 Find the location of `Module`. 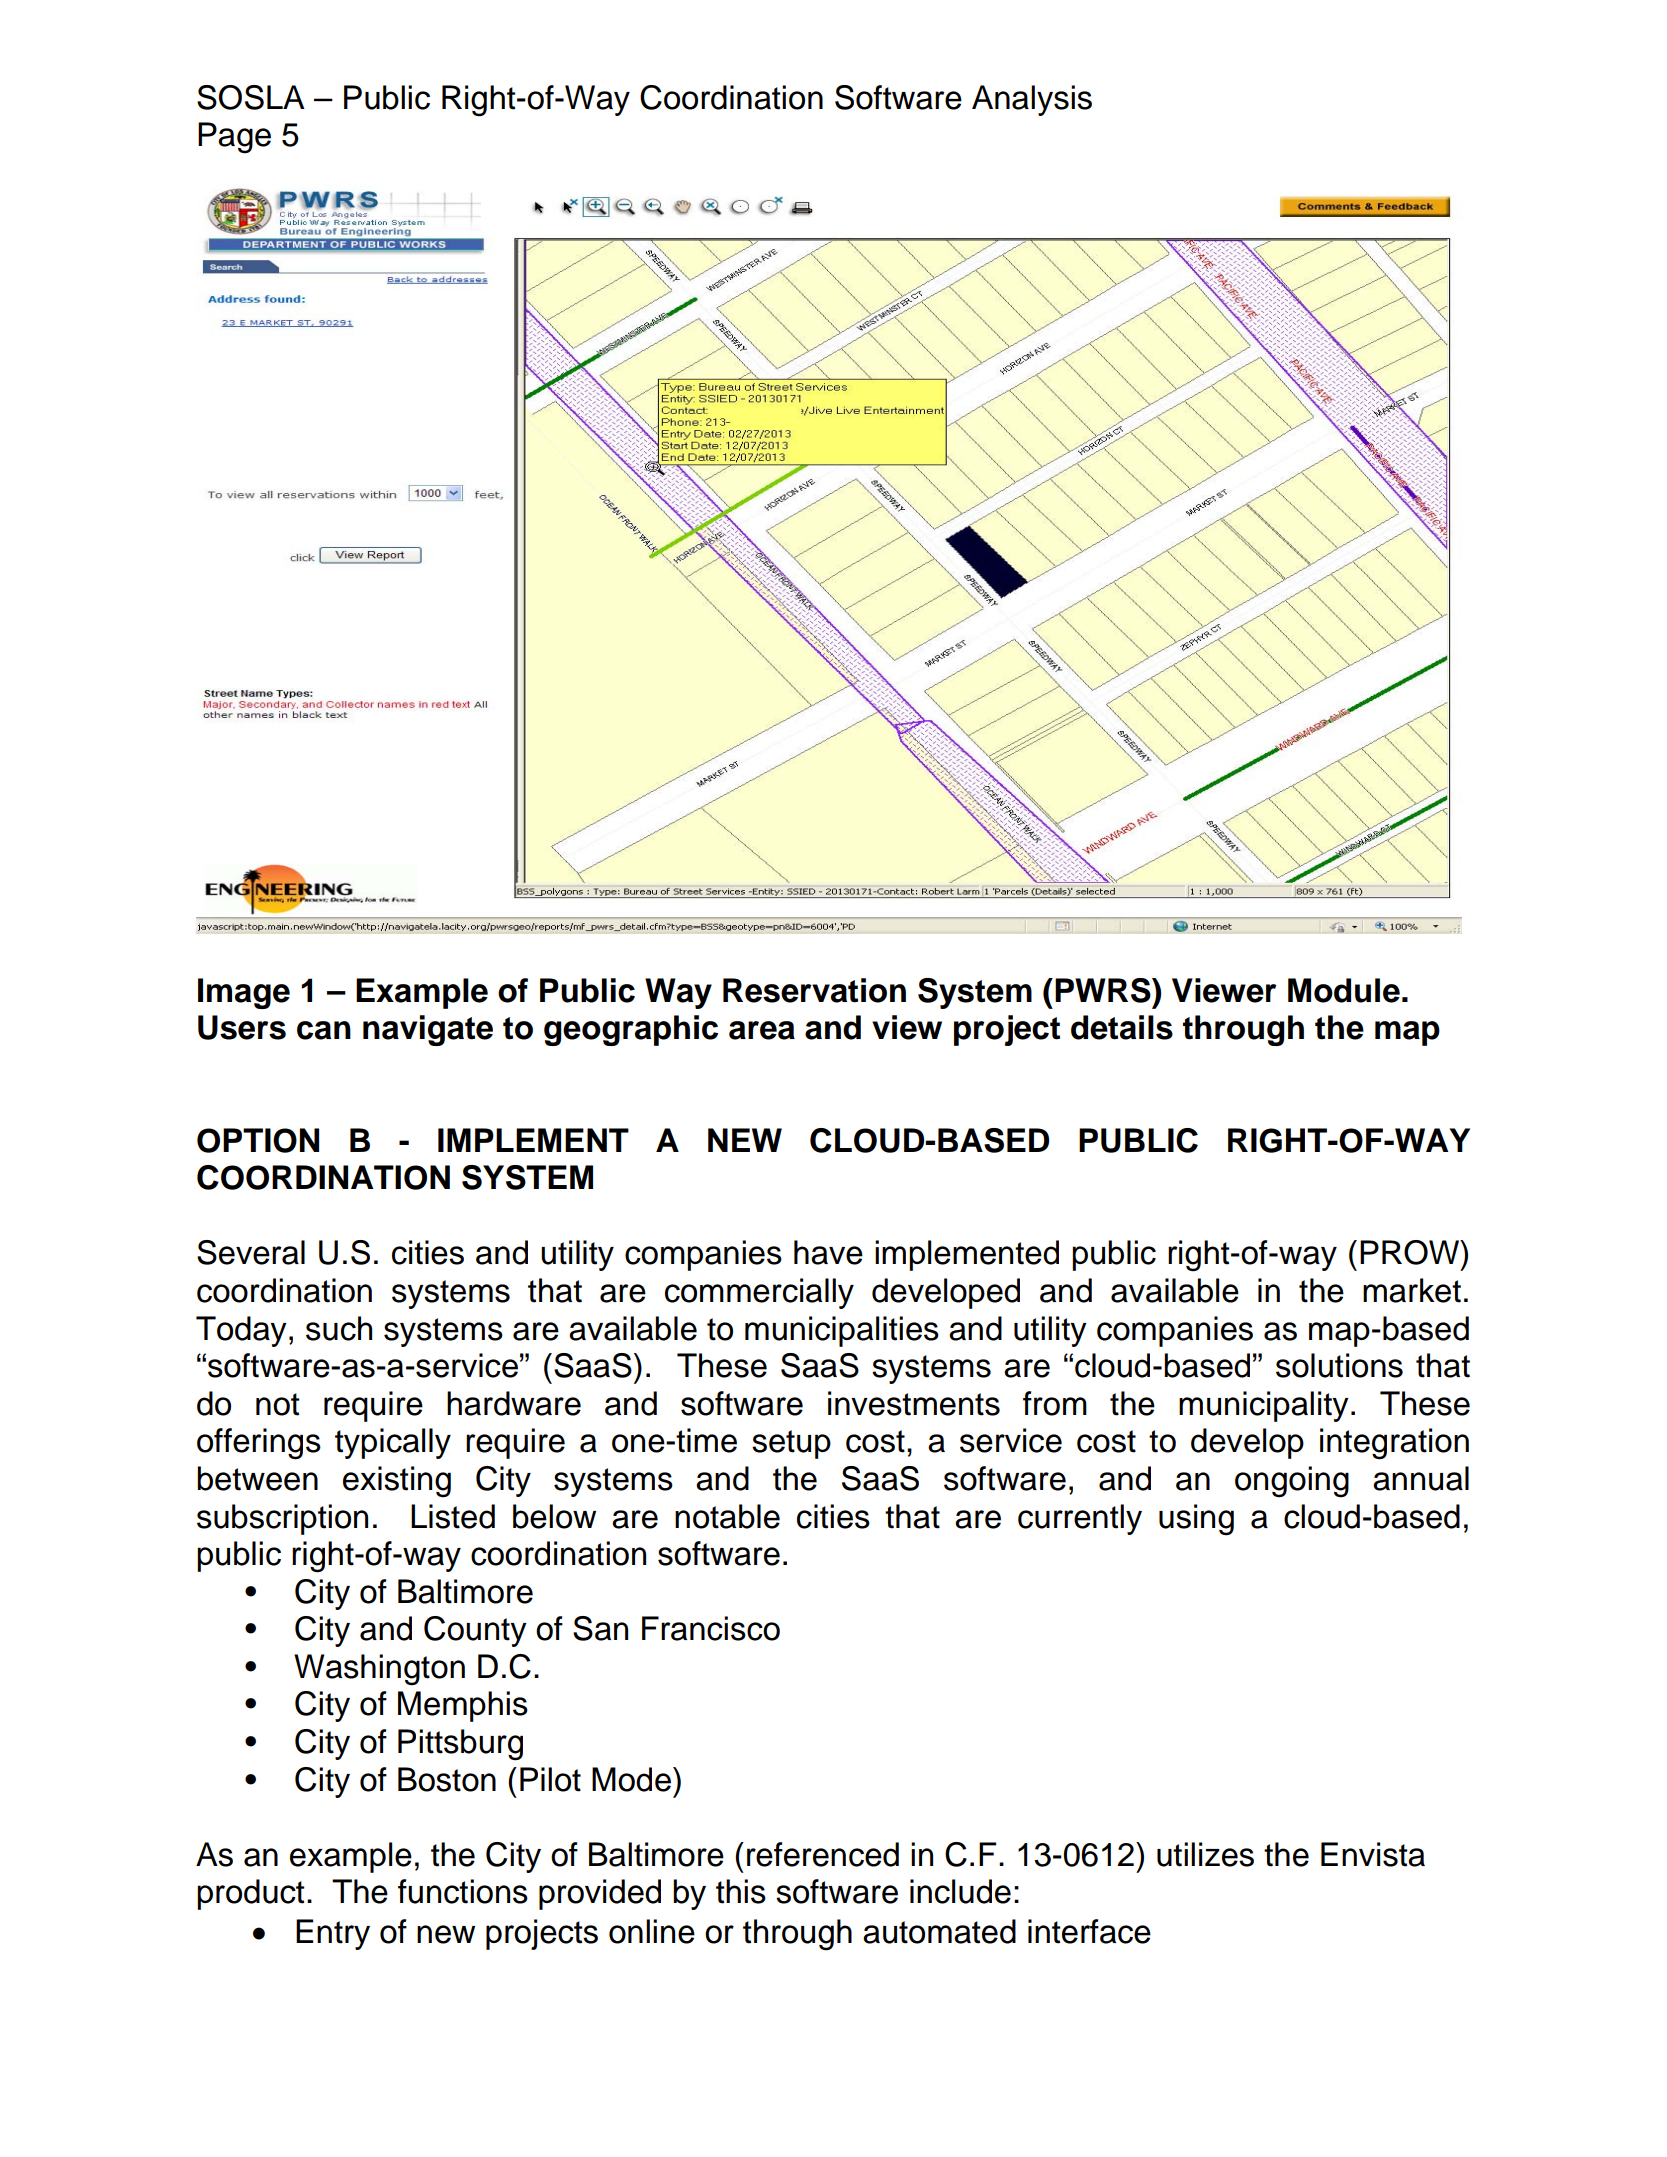

Module is located at coordinates (1344, 990).
